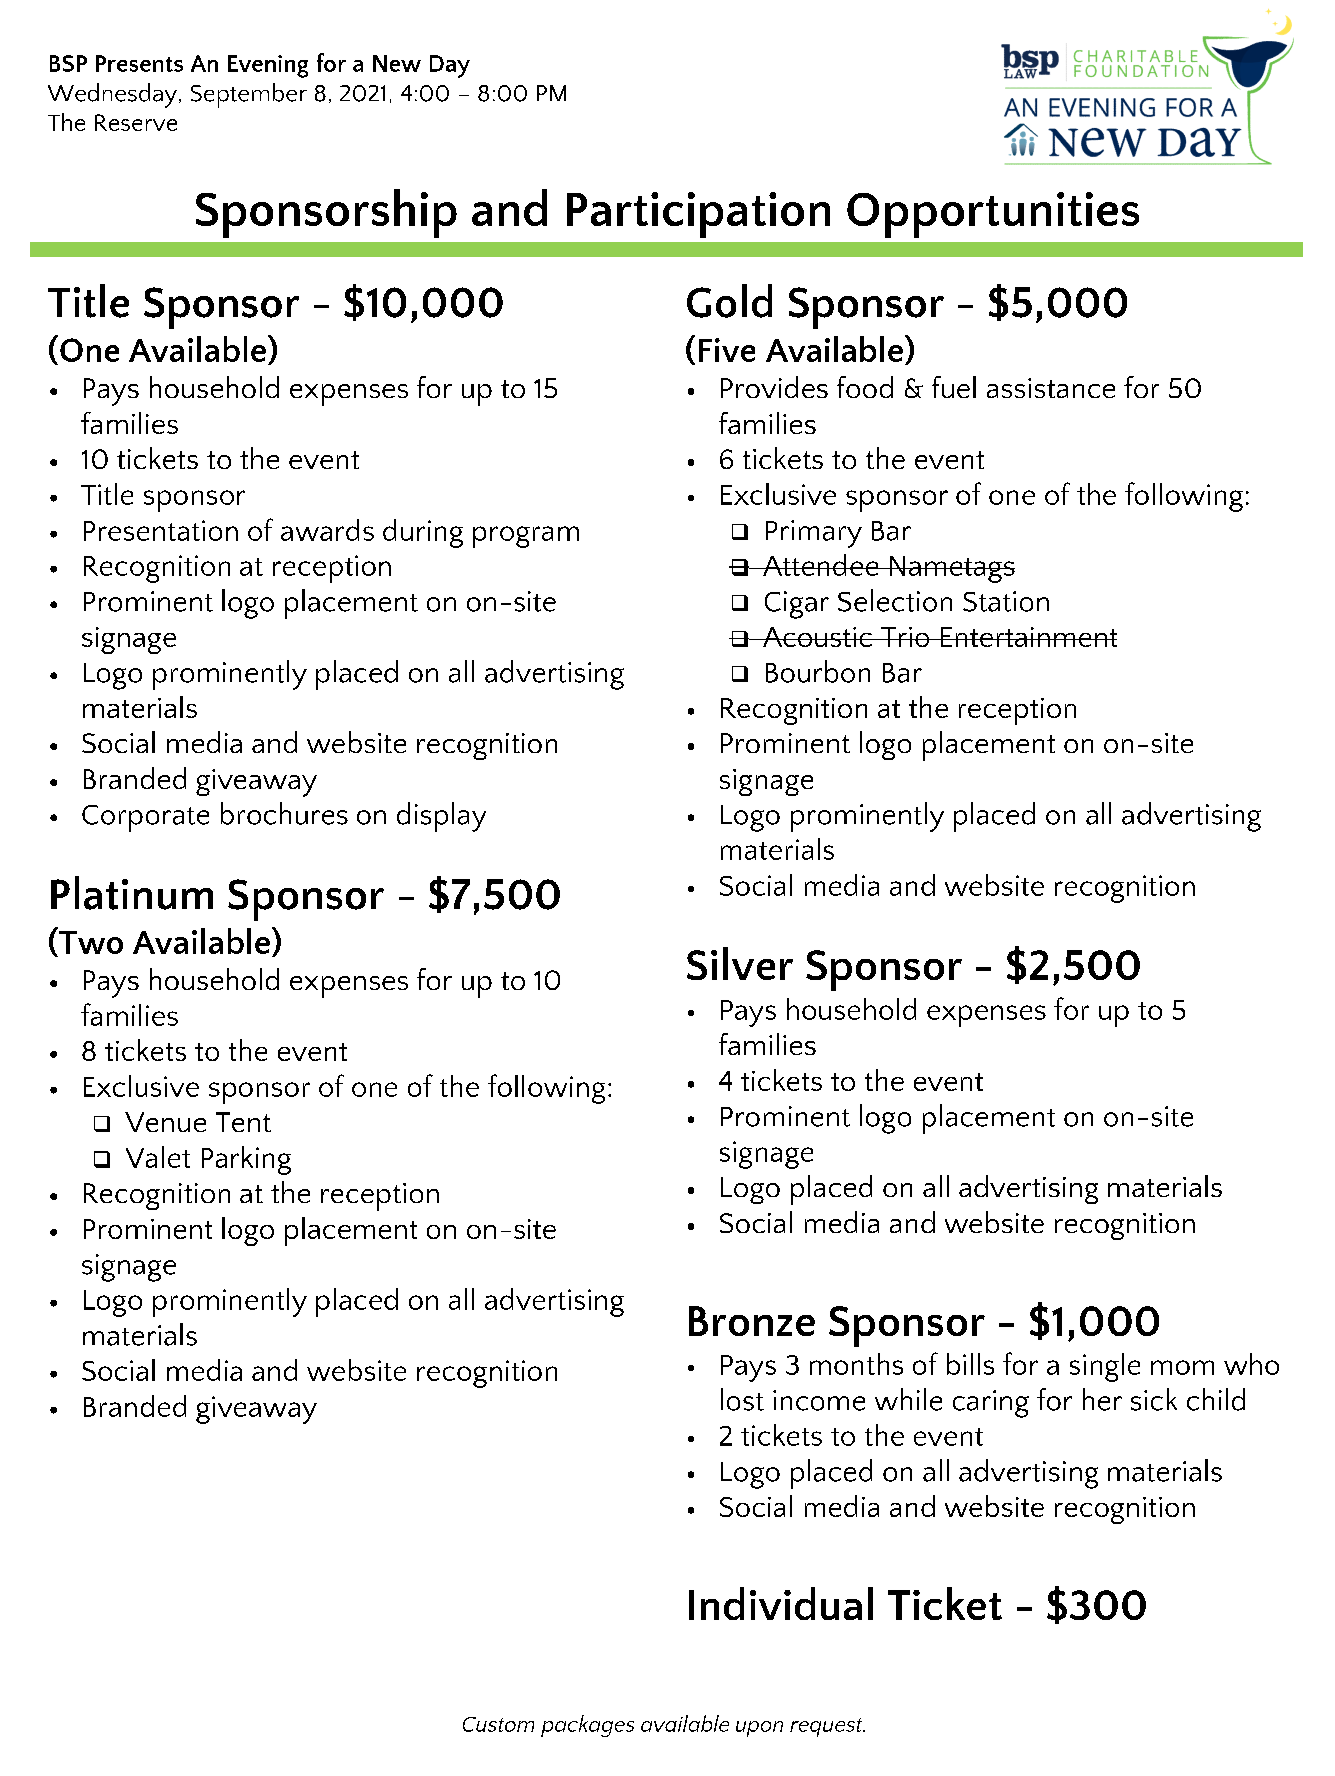 This screenshot has height=1776, width=1335. I want to click on Custom, so click(498, 1724).
